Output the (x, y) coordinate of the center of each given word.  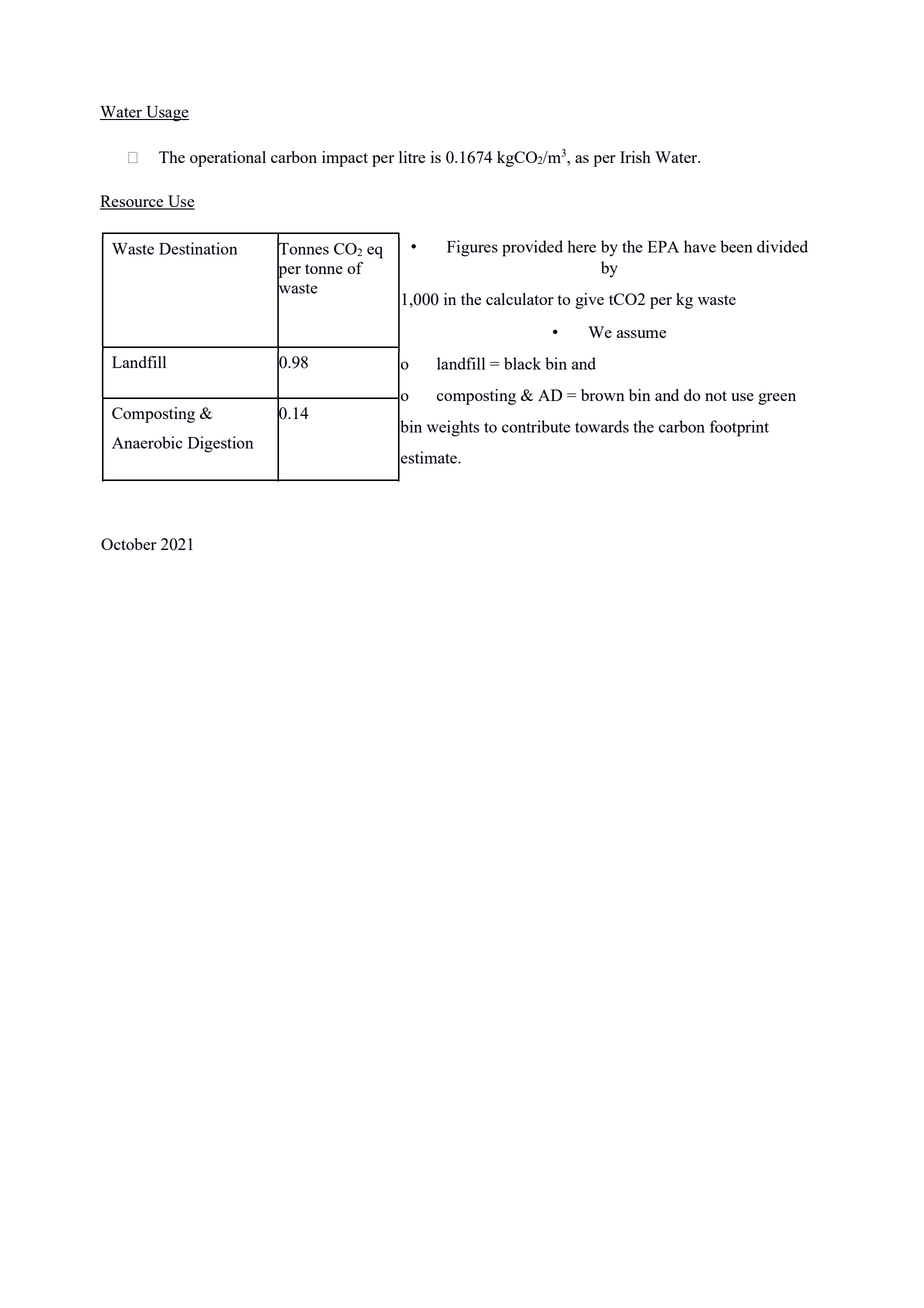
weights (453, 428)
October (129, 544)
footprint (739, 428)
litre (412, 157)
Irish (635, 157)
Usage (166, 114)
